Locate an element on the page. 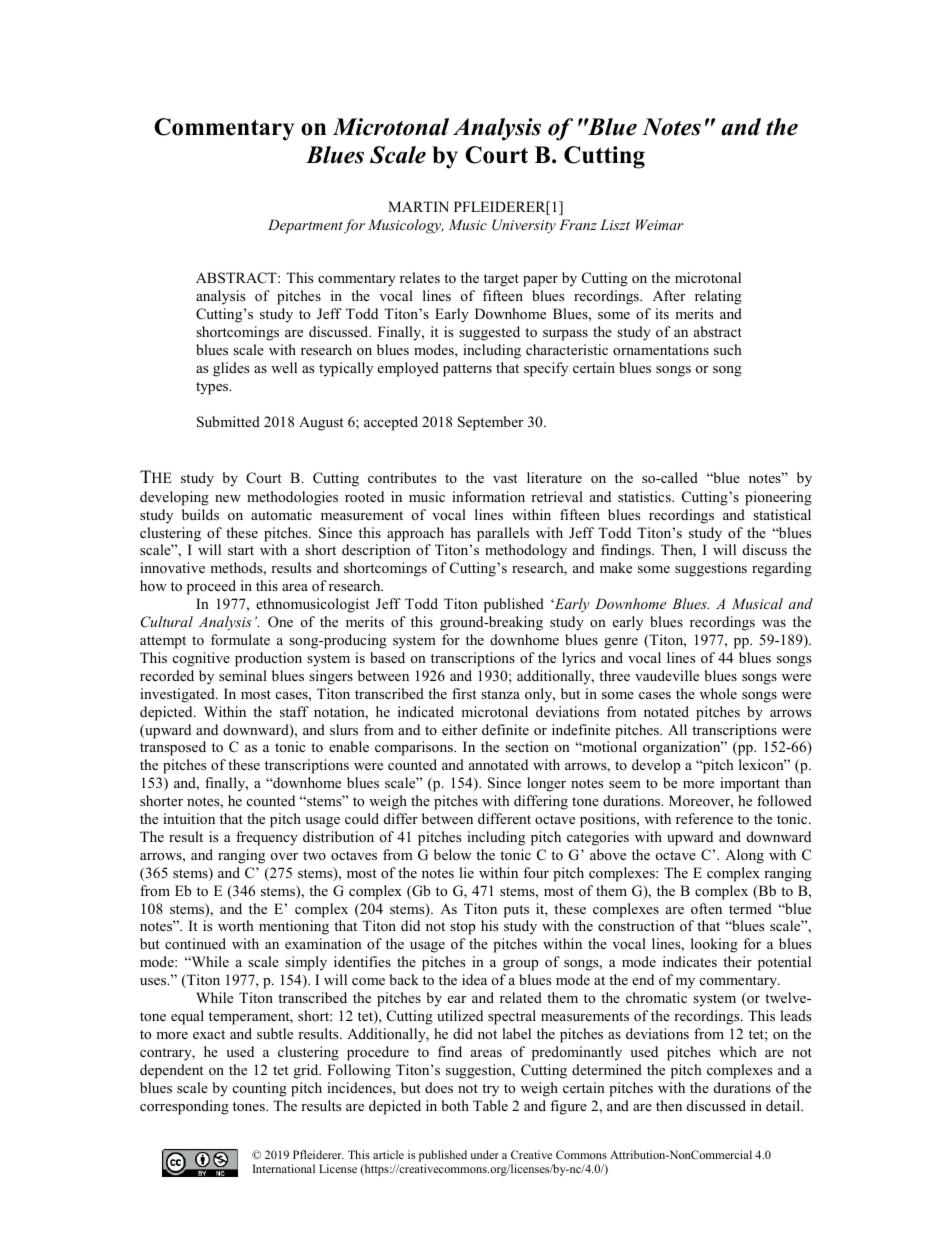  University is located at coordinates (524, 226).
